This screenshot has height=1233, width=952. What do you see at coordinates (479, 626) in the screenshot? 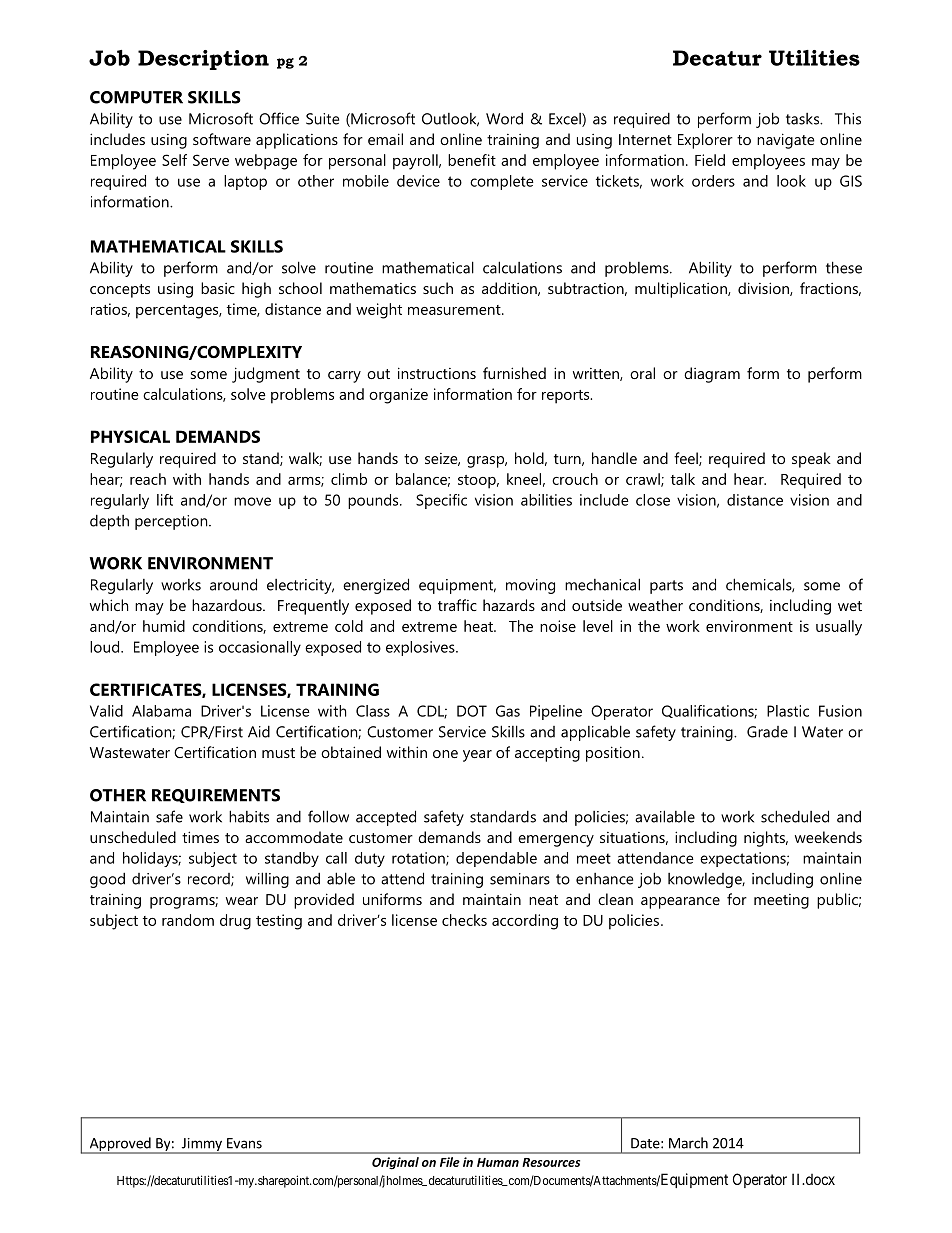
I see `heat` at bounding box center [479, 626].
